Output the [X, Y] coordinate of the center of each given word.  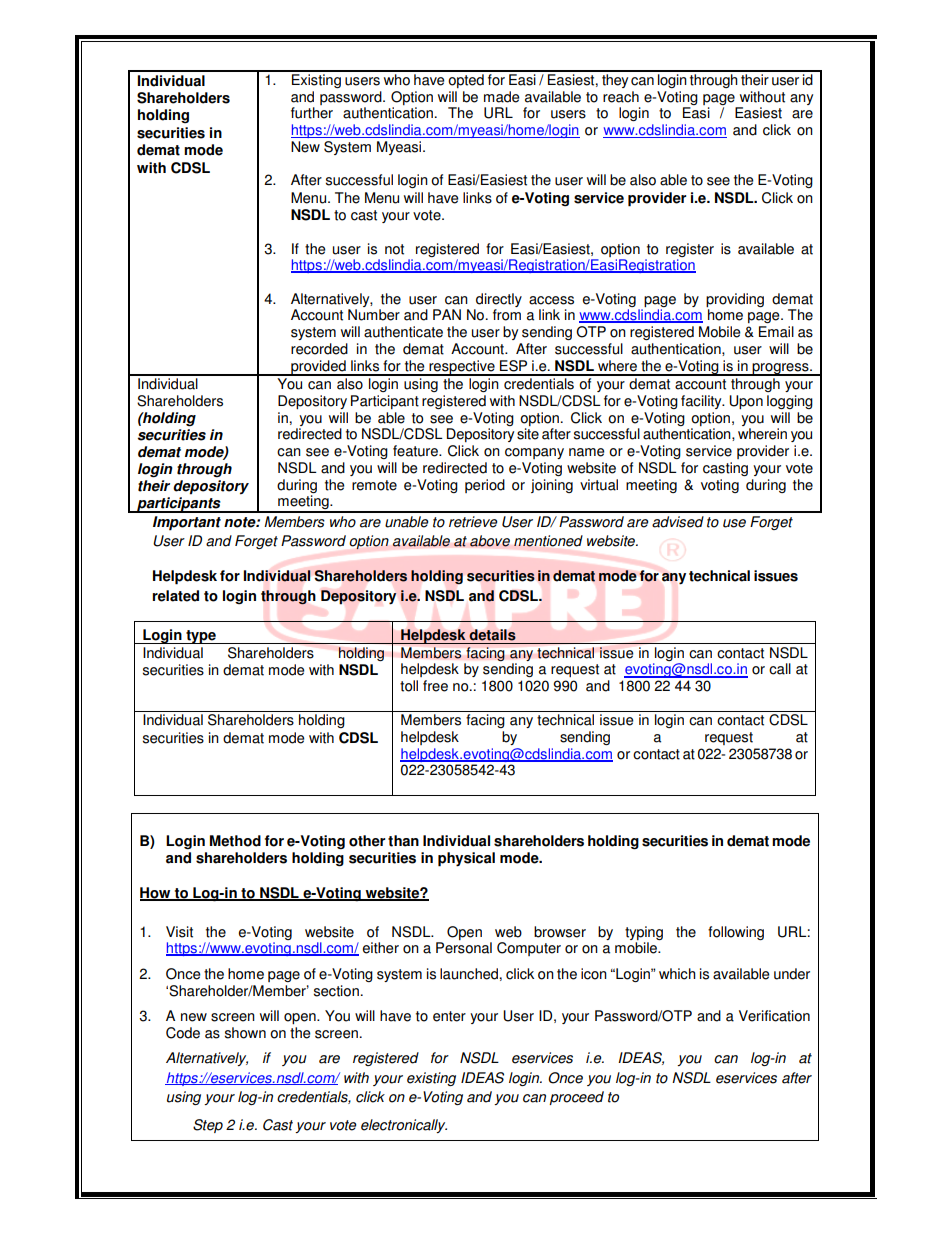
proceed [576, 1098]
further [312, 113]
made [502, 97]
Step [208, 1126]
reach [621, 97]
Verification [774, 1016]
